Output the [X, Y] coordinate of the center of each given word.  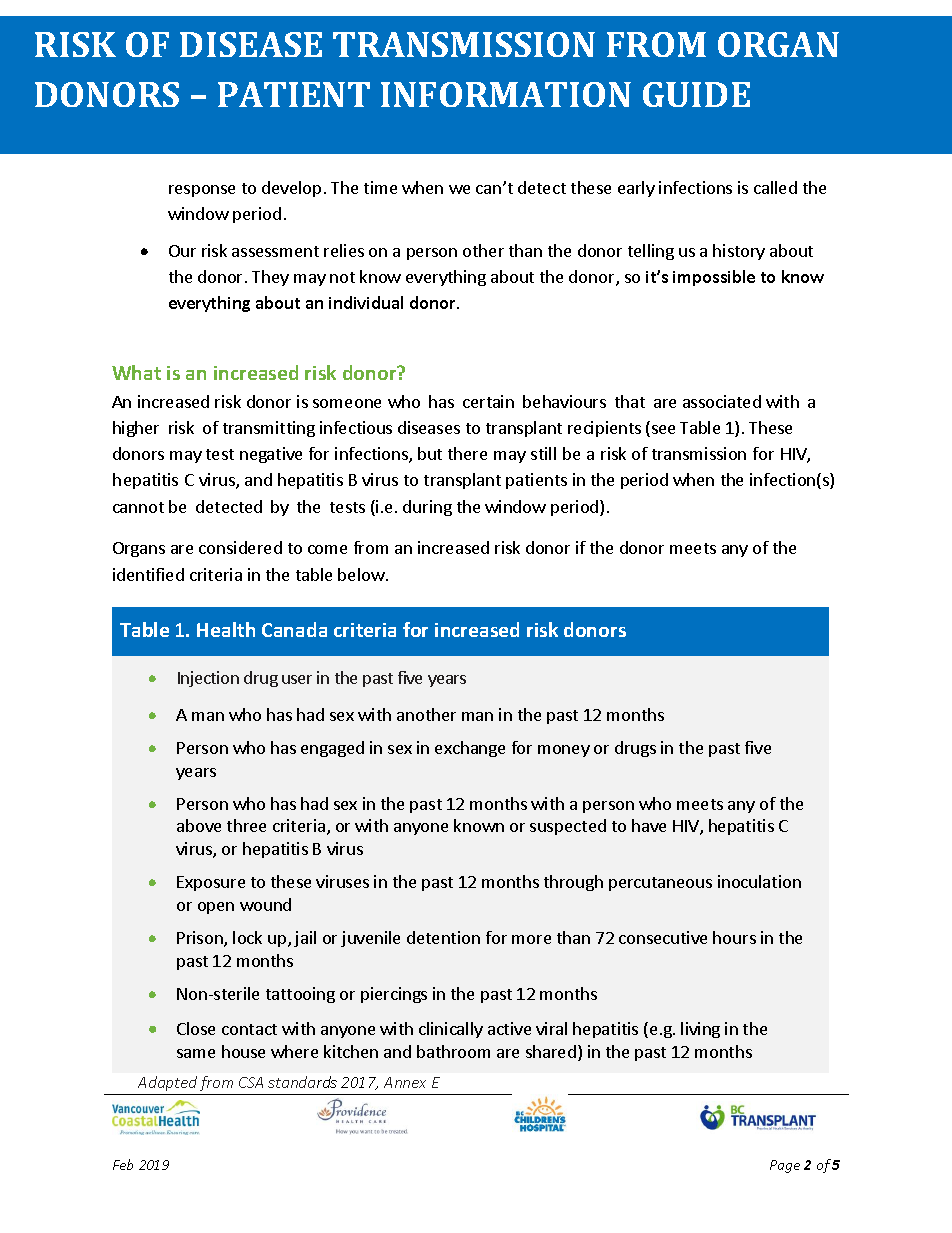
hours [734, 937]
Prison [201, 939]
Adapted [167, 1083]
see [662, 431]
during [427, 508]
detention [443, 937]
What [136, 372]
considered [240, 547]
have [649, 825]
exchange [470, 749]
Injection [208, 679]
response [202, 191]
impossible [714, 278]
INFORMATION [506, 94]
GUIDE [696, 94]
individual [366, 302]
